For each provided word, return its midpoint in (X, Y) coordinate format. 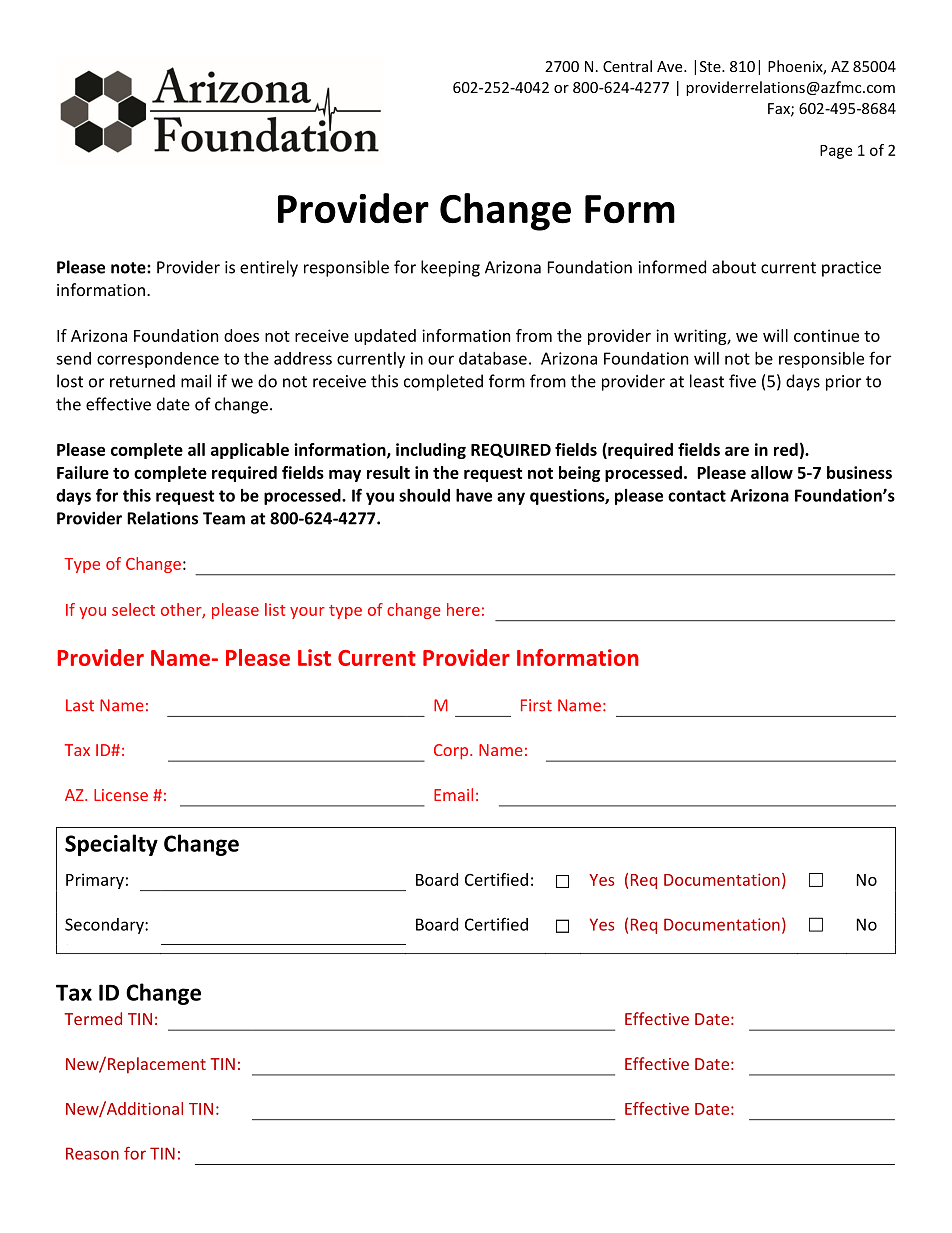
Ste (711, 66)
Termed (93, 1018)
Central (627, 66)
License (121, 795)
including (431, 451)
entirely (269, 268)
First (536, 705)
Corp (452, 752)
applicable (250, 451)
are (737, 451)
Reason (92, 1153)
